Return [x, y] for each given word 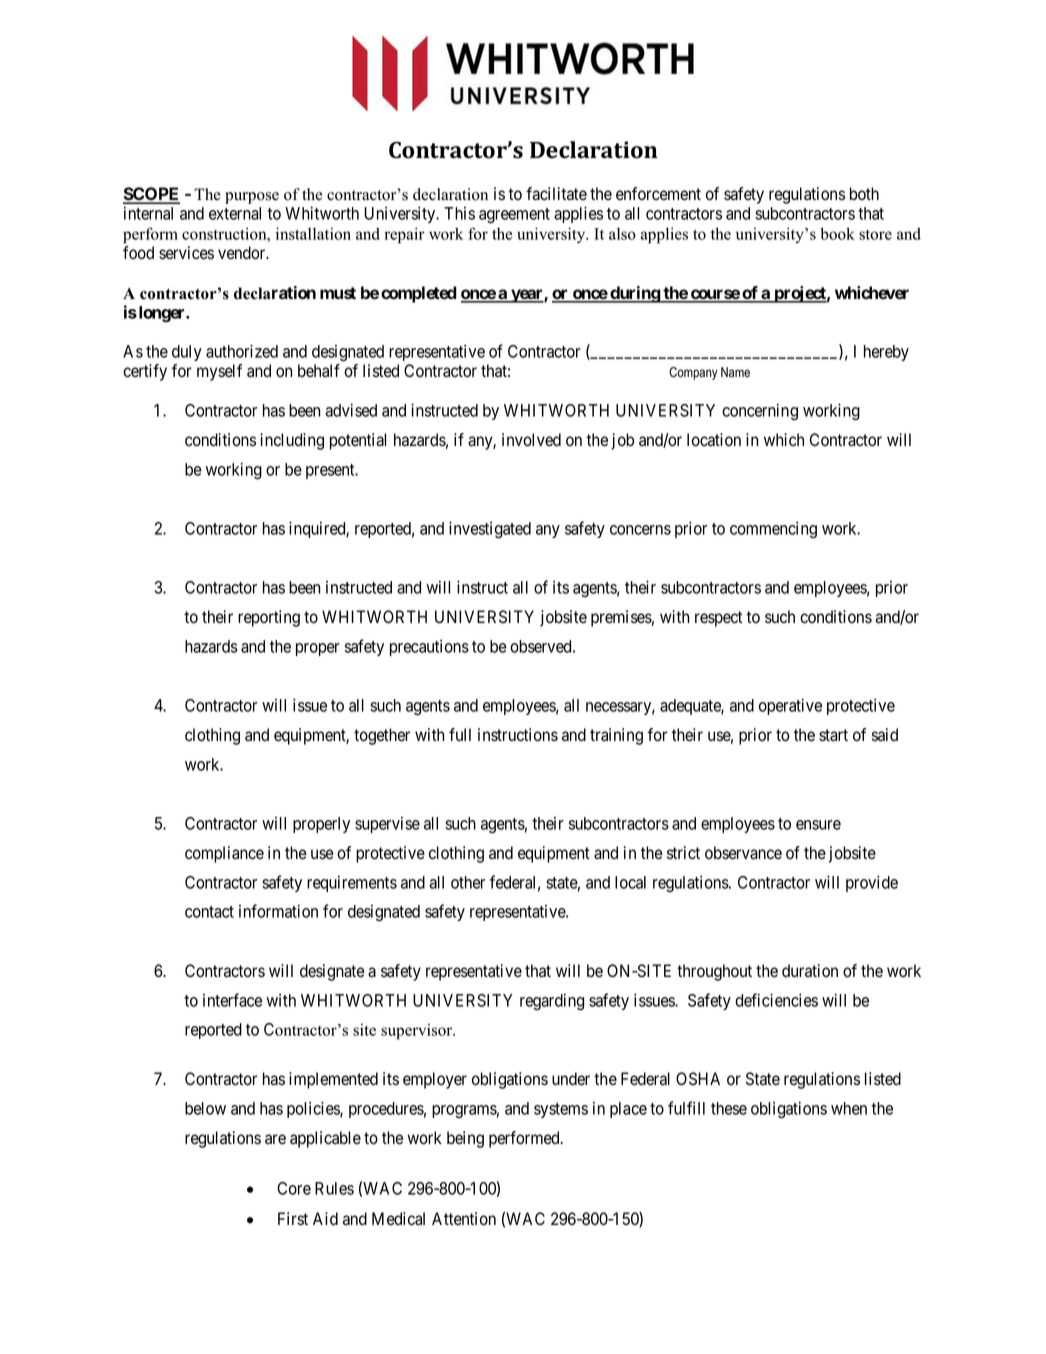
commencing [773, 529]
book [838, 233]
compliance [224, 854]
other [468, 882]
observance [743, 853]
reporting [269, 618]
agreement [514, 215]
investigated [490, 530]
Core [294, 1188]
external [235, 213]
